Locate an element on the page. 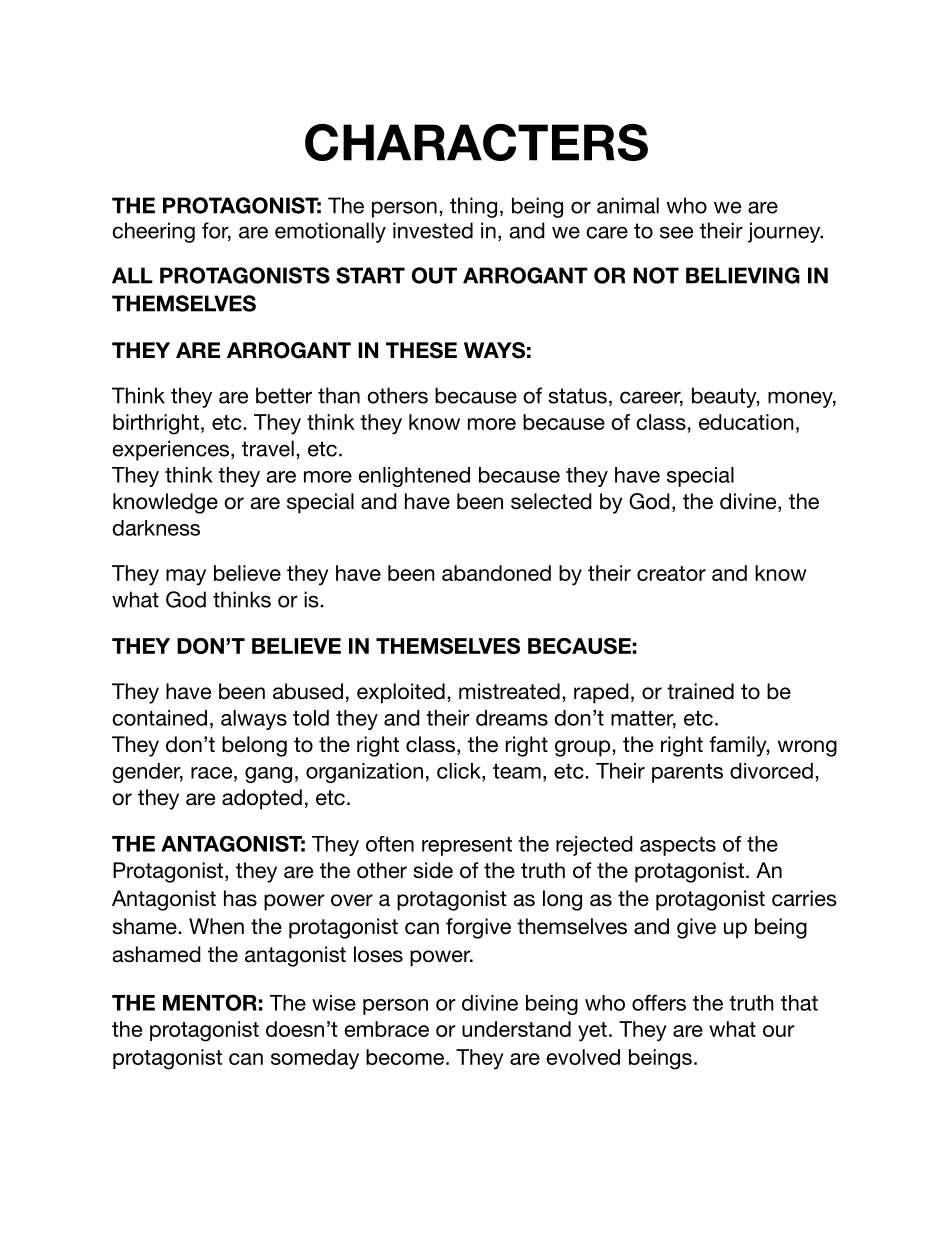 The width and height of the page is (952, 1233). CHARACTERS is located at coordinates (476, 142).
